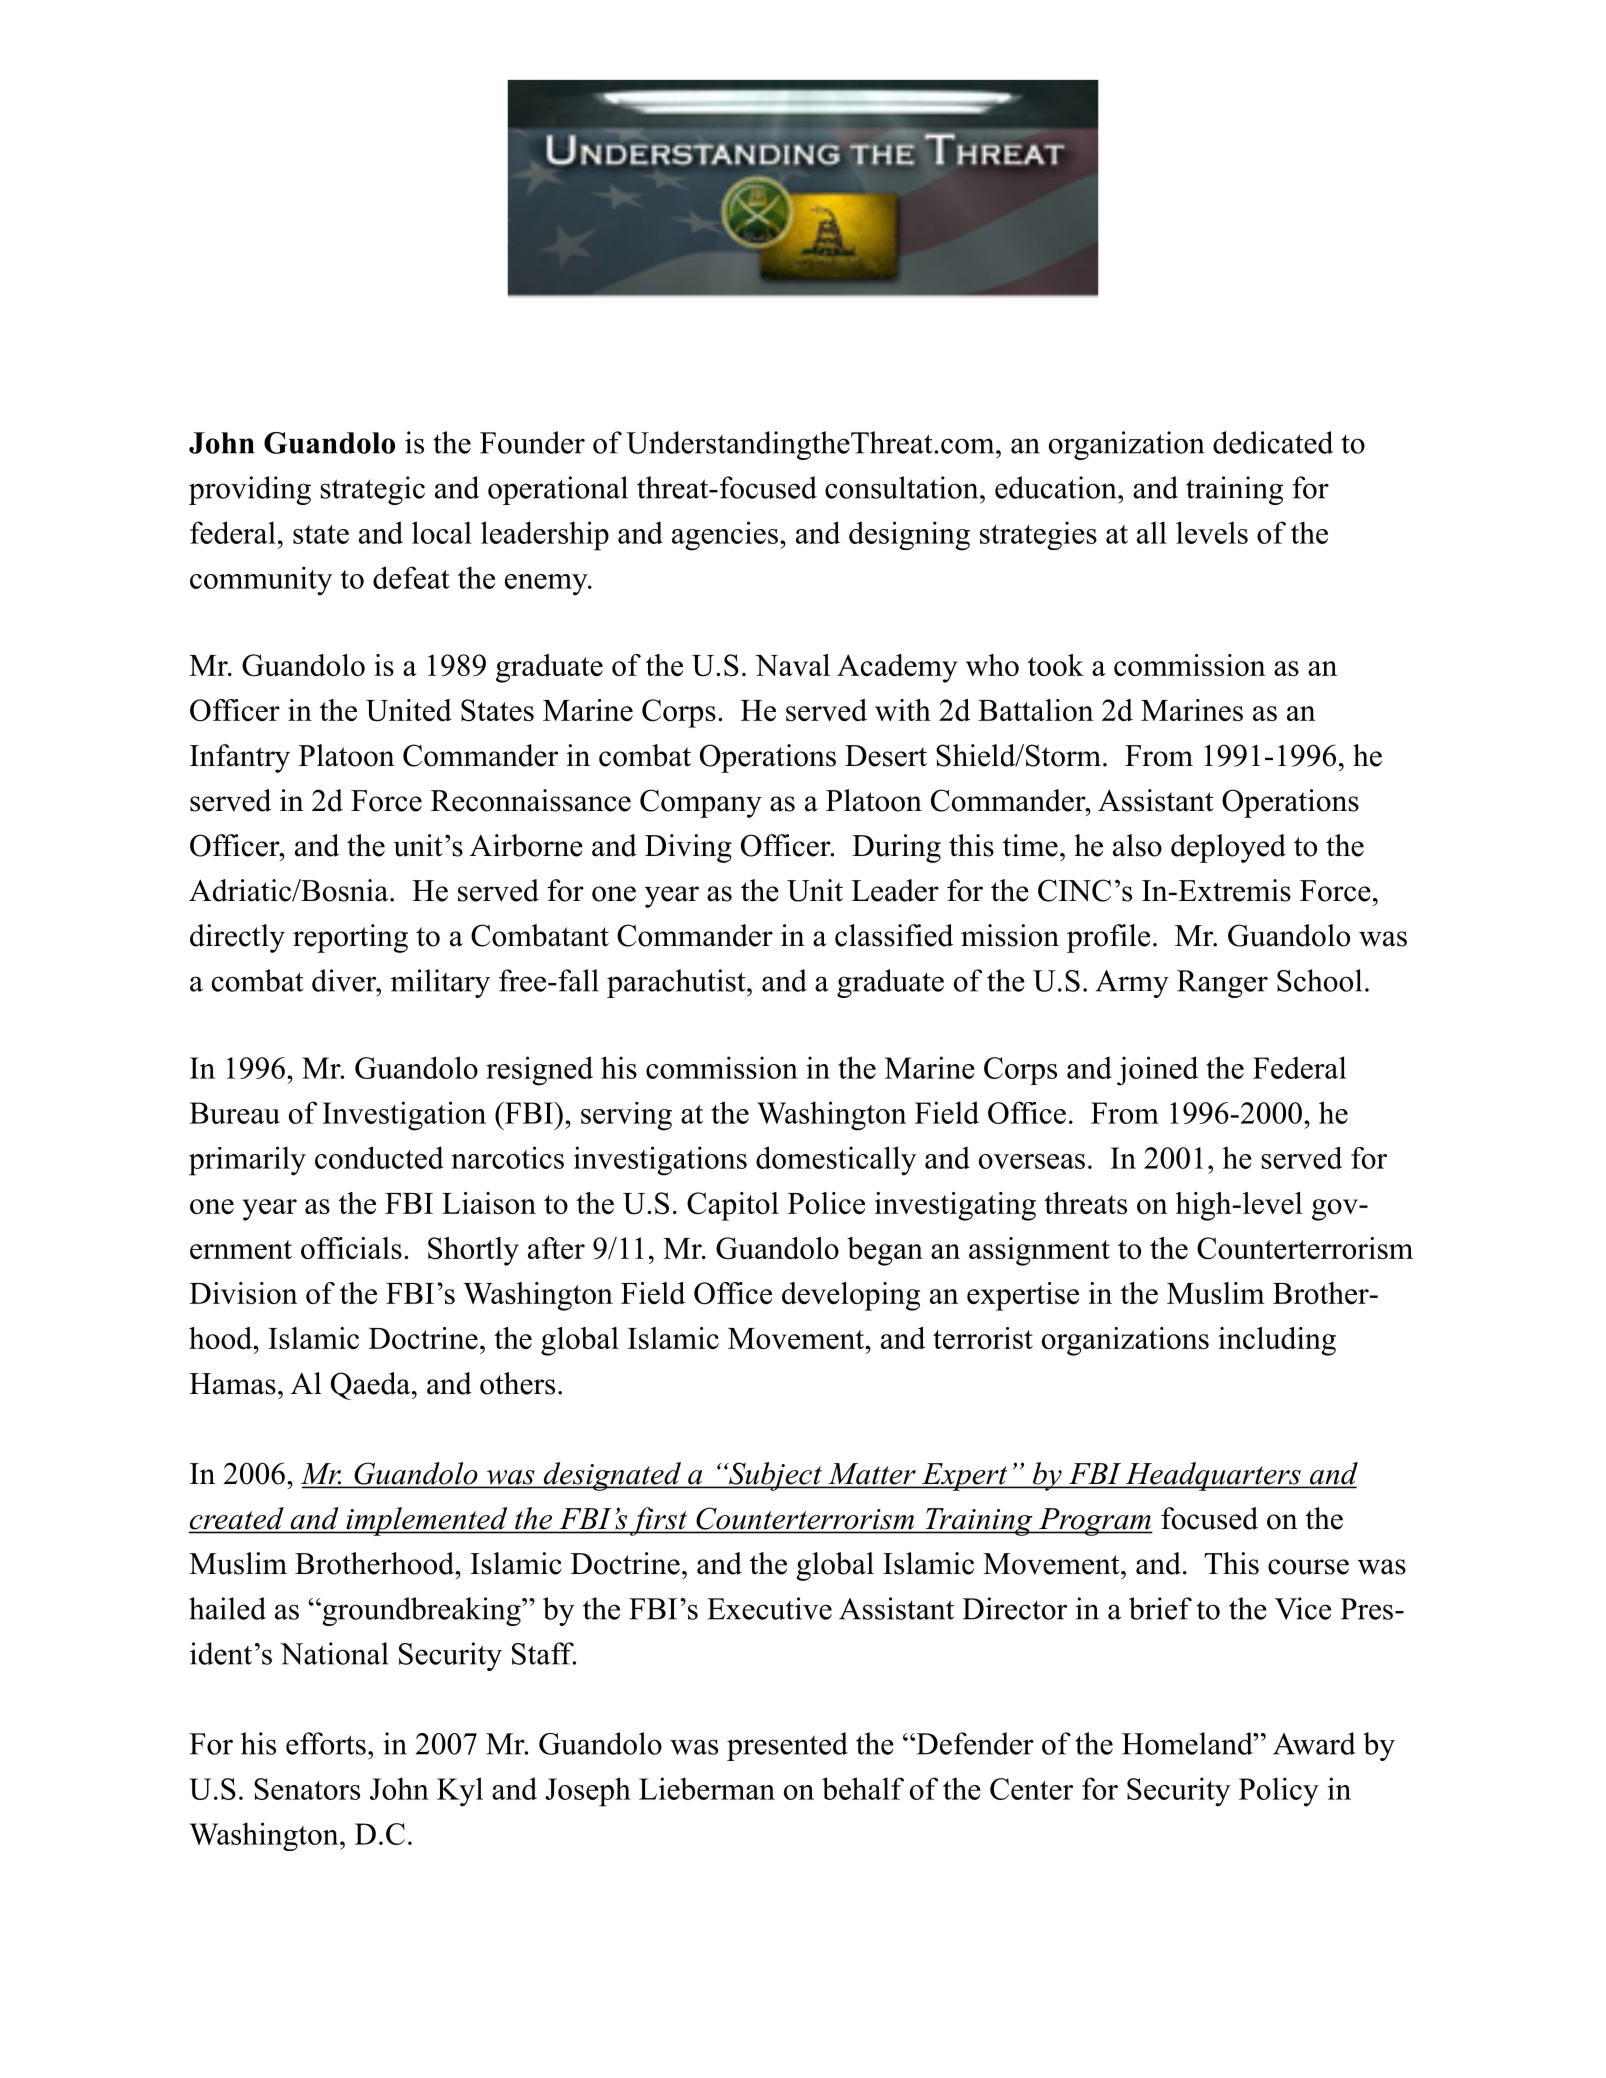  Describe the element at coordinates (1279, 1792) in the page. I see `Policy` at that location.
